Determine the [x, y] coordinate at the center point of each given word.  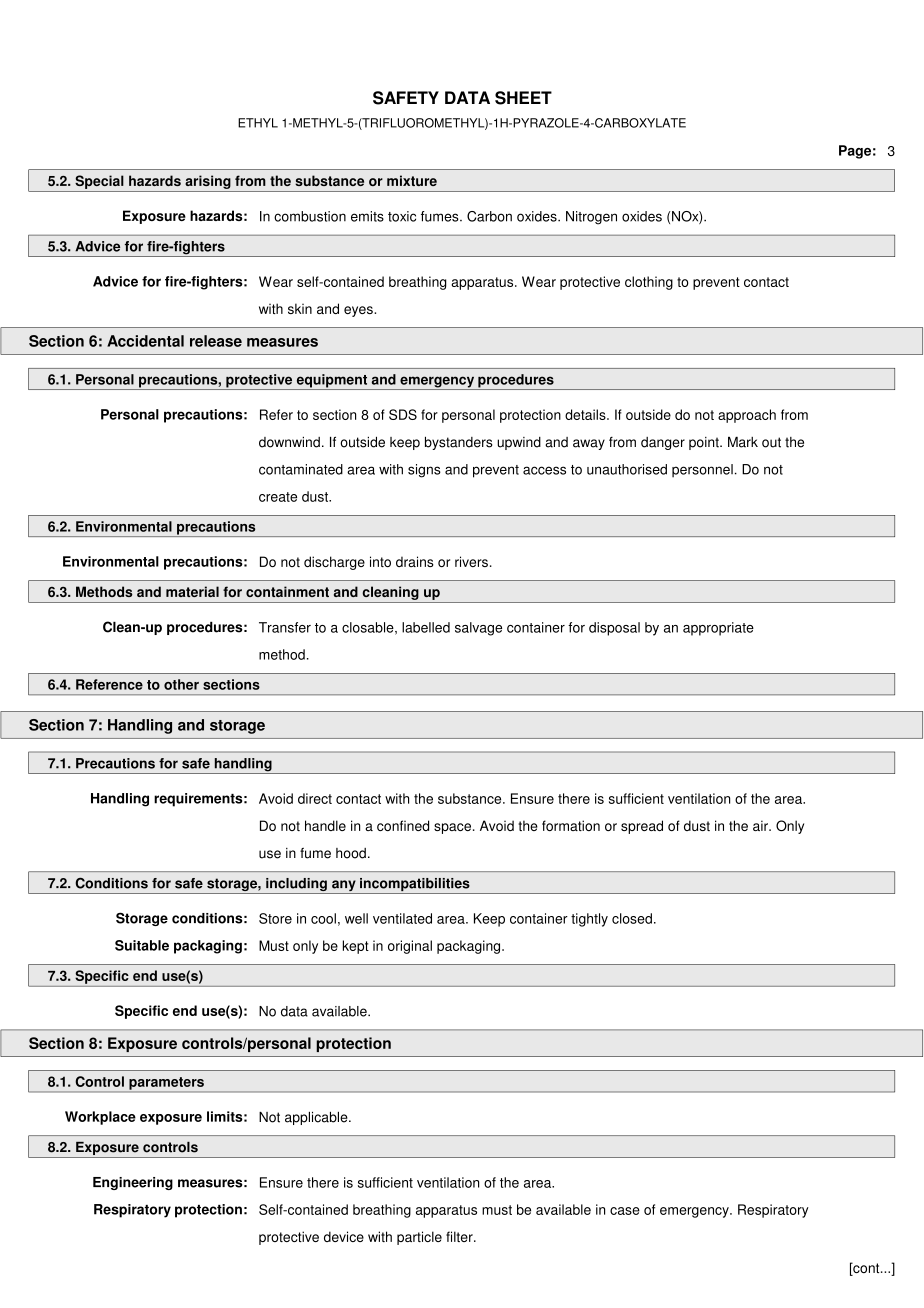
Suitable [142, 945]
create [278, 497]
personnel [702, 471]
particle [419, 1238]
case [625, 1211]
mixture [412, 180]
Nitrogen [591, 218]
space [452, 828]
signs [424, 471]
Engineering [133, 1183]
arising [208, 182]
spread [642, 827]
